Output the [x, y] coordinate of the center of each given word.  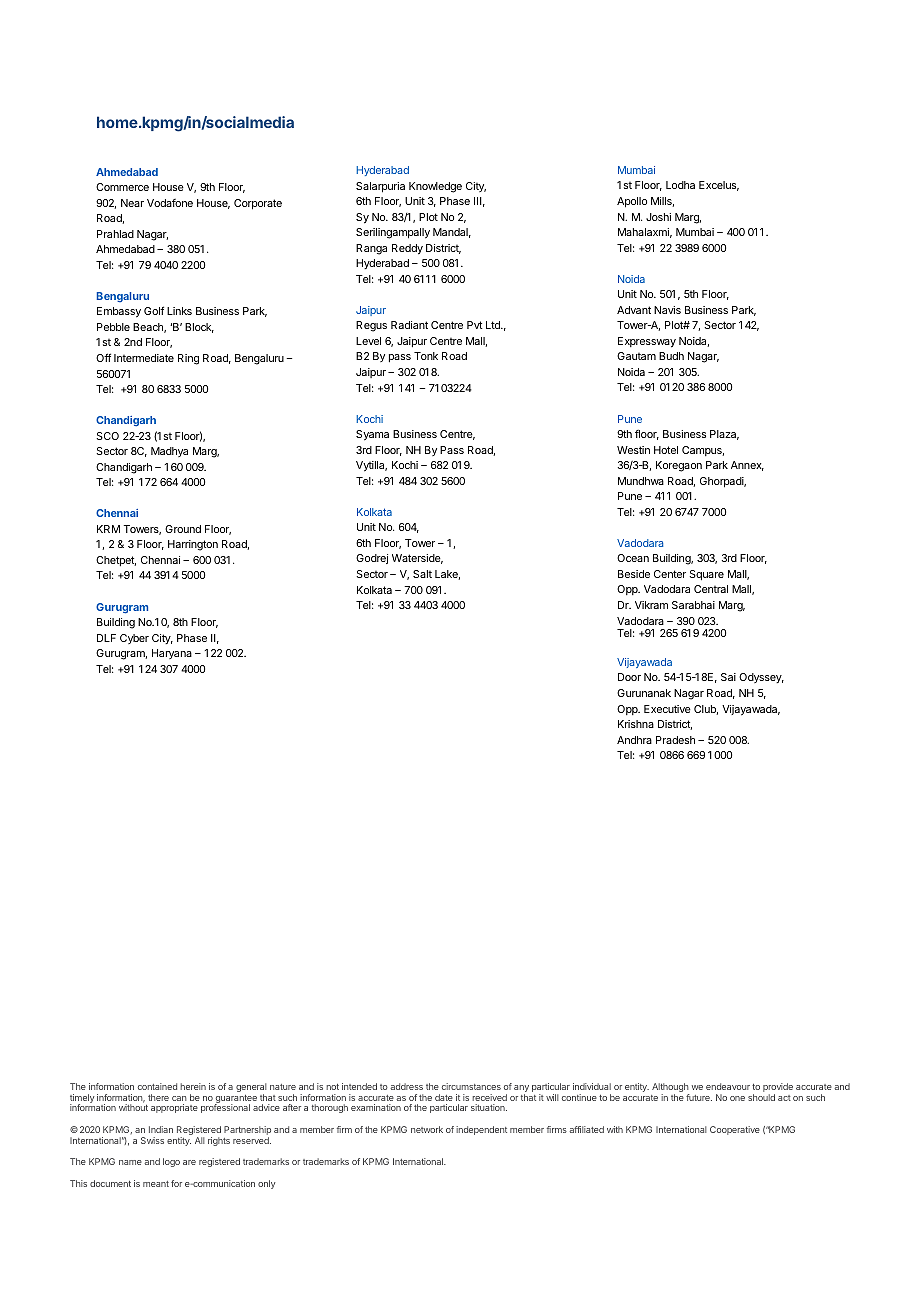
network [427, 1129]
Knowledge [435, 187]
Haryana [172, 654]
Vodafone [170, 203]
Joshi [658, 217]
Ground [183, 529]
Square [706, 575]
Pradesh [675, 740]
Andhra [634, 740]
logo [171, 1162]
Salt [422, 574]
